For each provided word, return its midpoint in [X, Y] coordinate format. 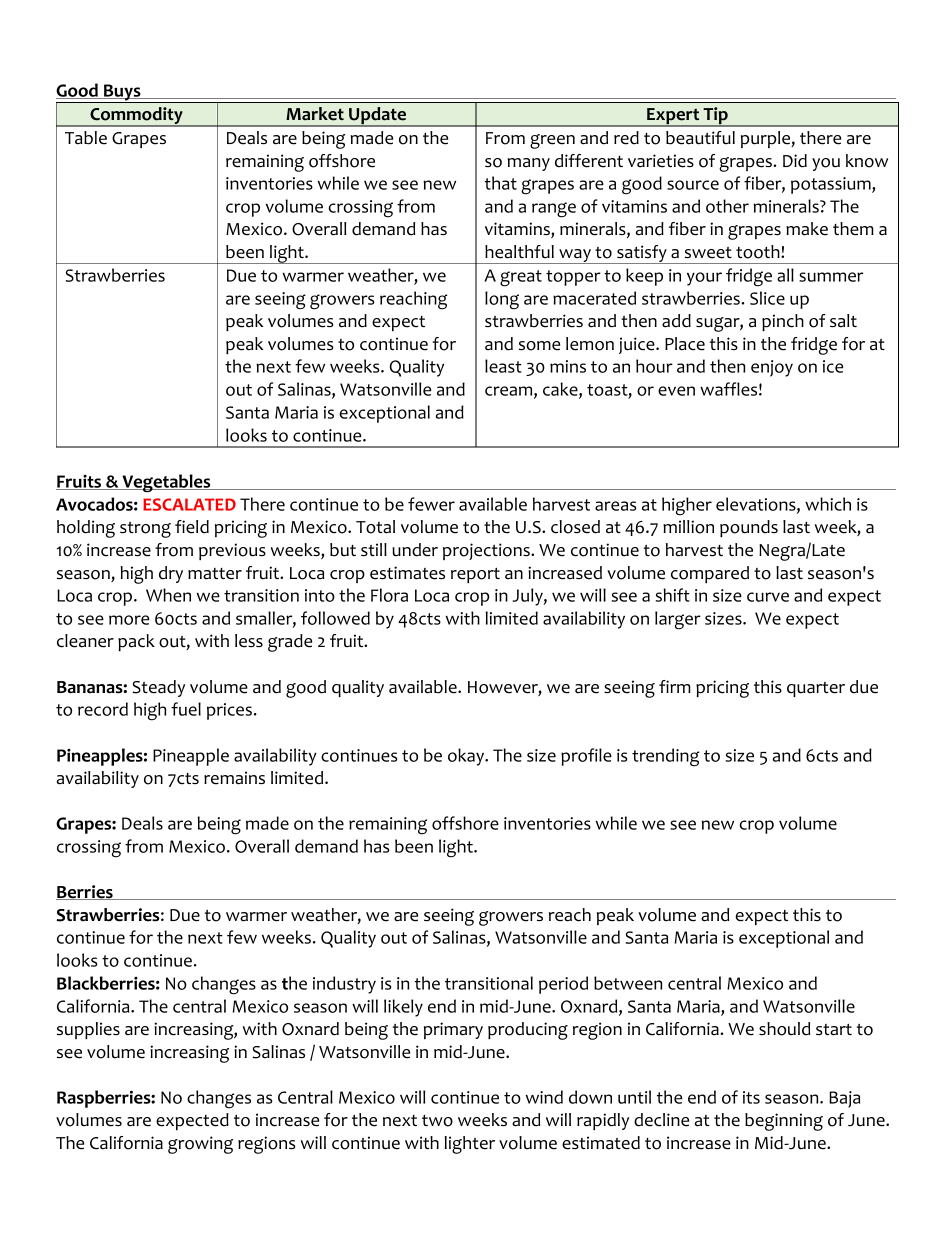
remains [234, 778]
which [828, 504]
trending [665, 757]
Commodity [136, 117]
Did [795, 161]
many [528, 164]
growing [200, 1145]
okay [467, 757]
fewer [431, 504]
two [437, 1121]
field [192, 527]
